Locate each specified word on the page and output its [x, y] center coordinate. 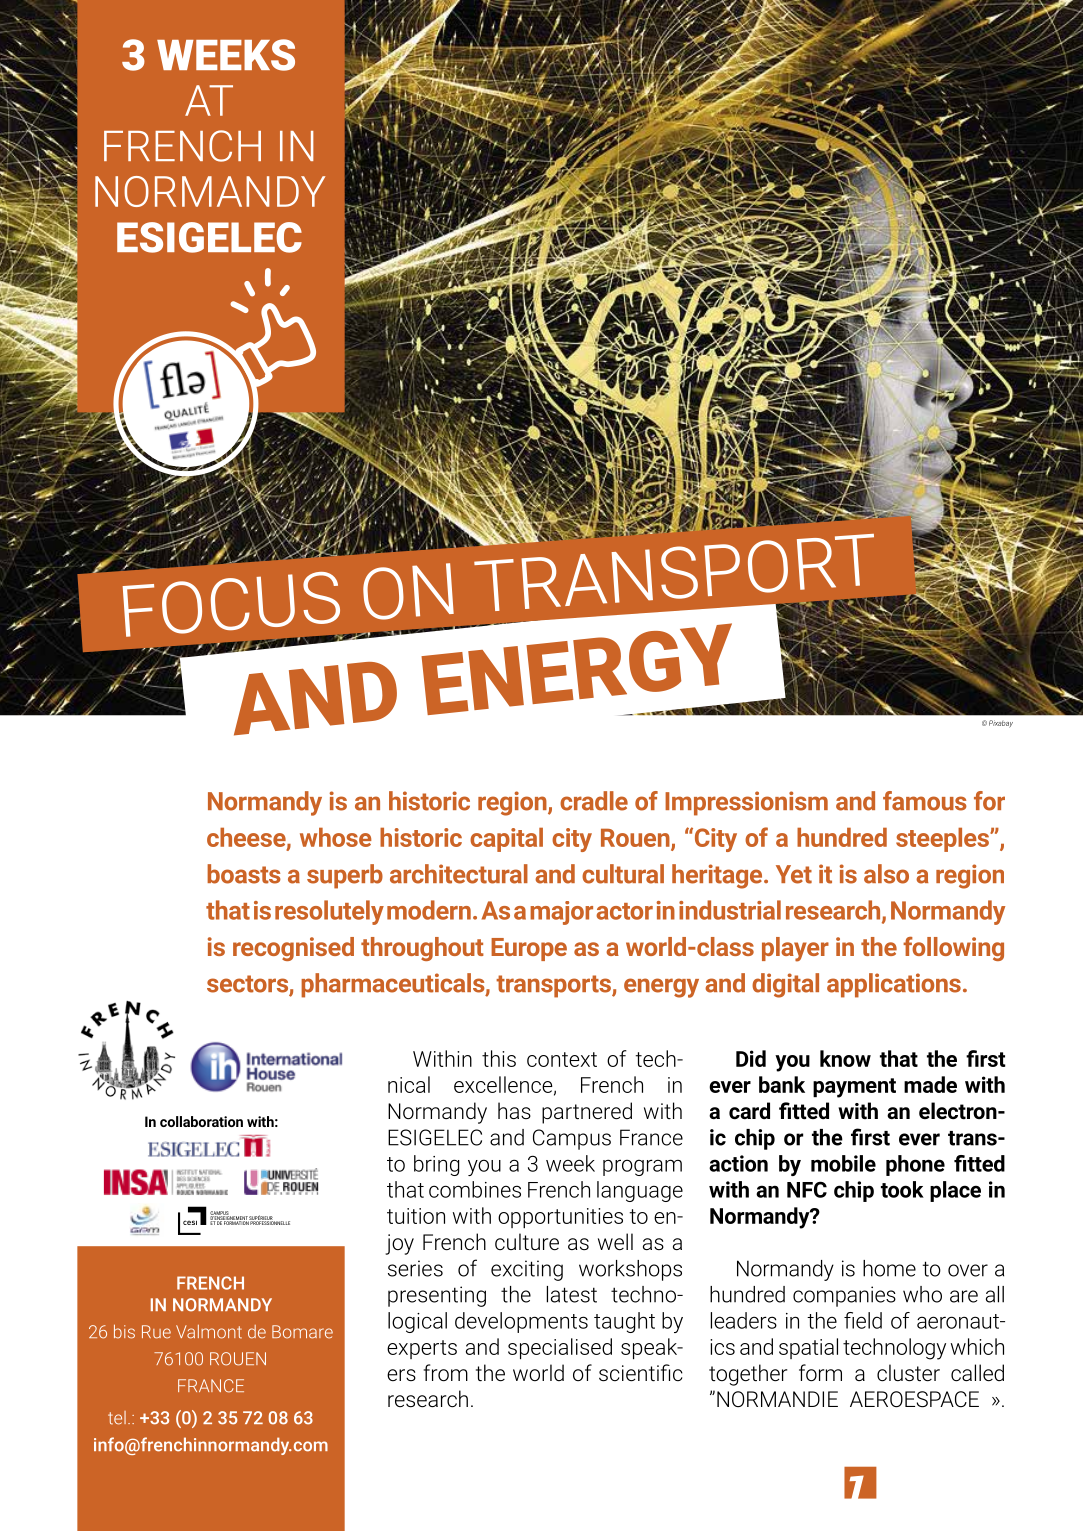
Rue [156, 1332]
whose [336, 837]
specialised [560, 1348]
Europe [529, 949]
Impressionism [746, 803]
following [953, 949]
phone [915, 1165]
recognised [293, 949]
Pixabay [1001, 724]
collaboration [201, 1121]
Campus [572, 1139]
